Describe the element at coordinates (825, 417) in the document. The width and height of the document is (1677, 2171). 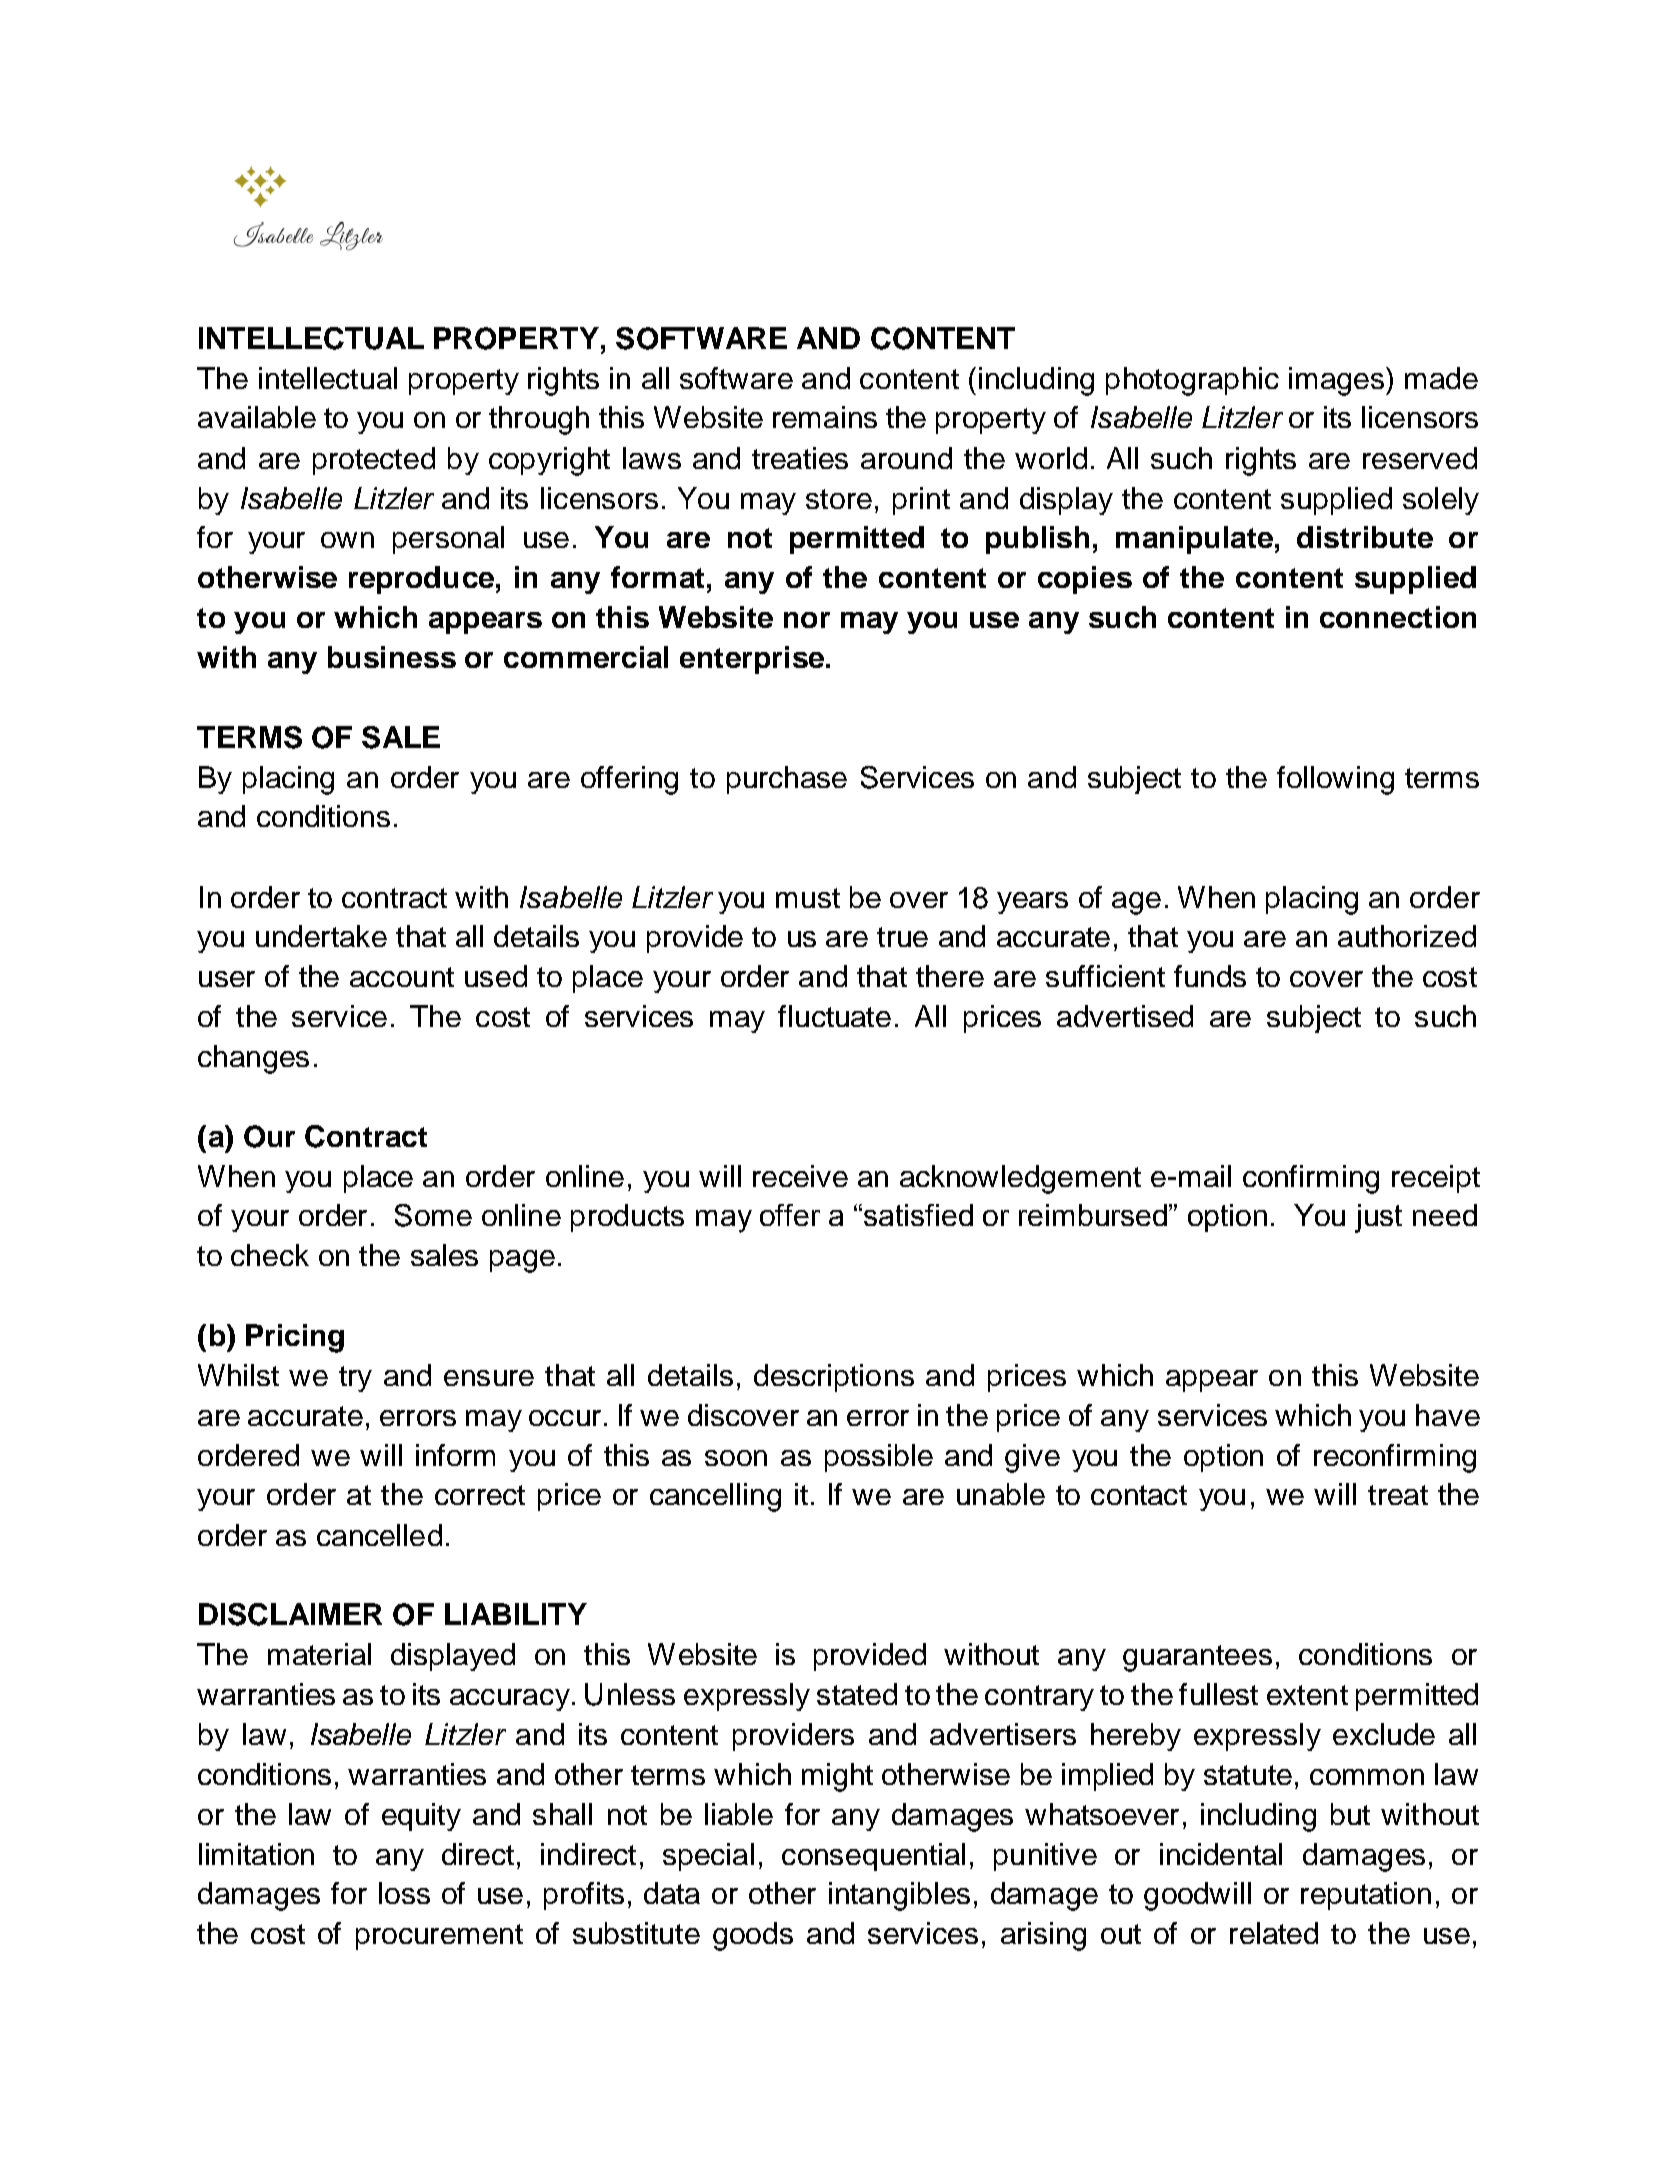
I see `remains` at that location.
